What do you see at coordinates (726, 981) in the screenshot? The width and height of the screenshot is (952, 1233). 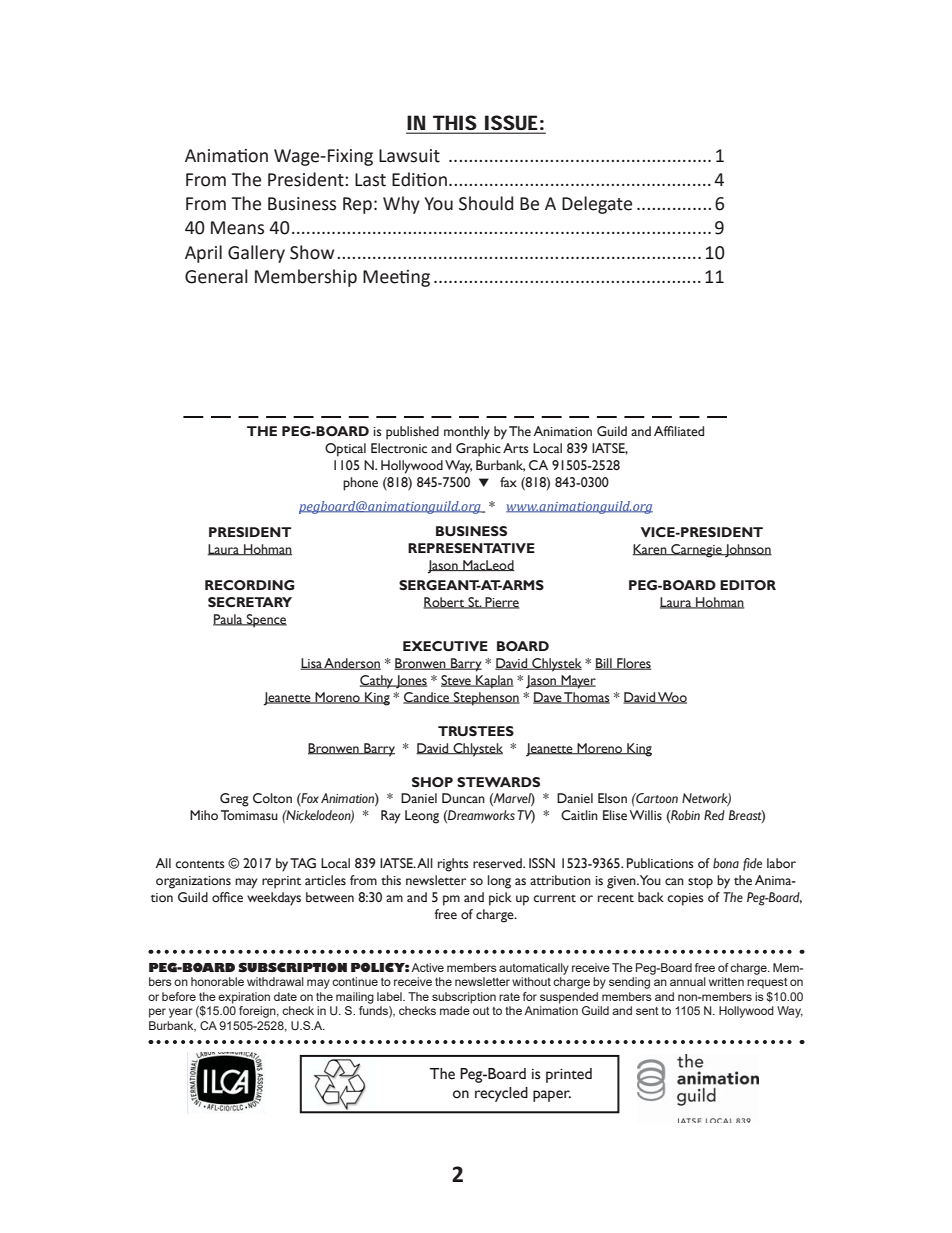 I see `written` at bounding box center [726, 981].
